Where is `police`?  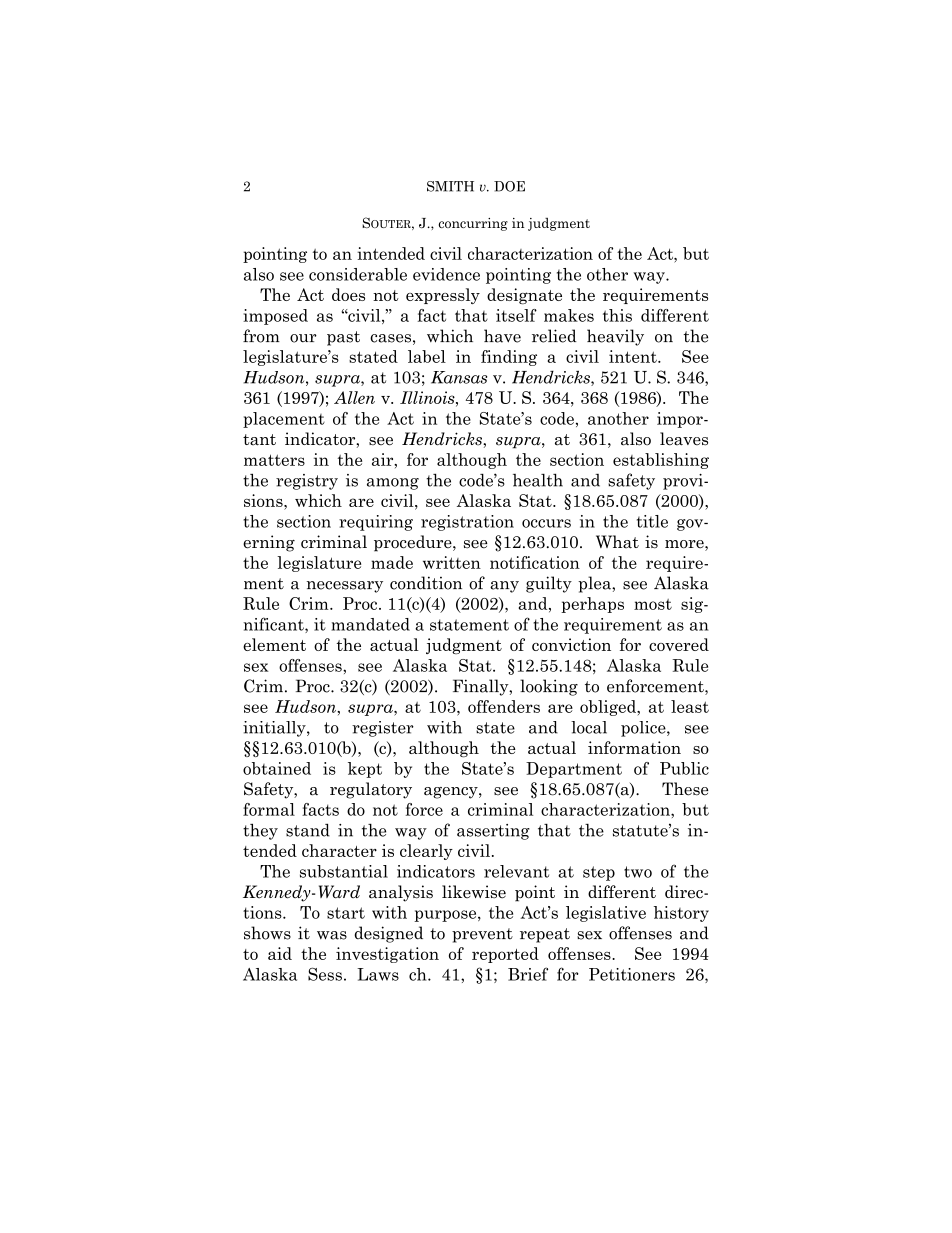 police is located at coordinates (644, 729).
